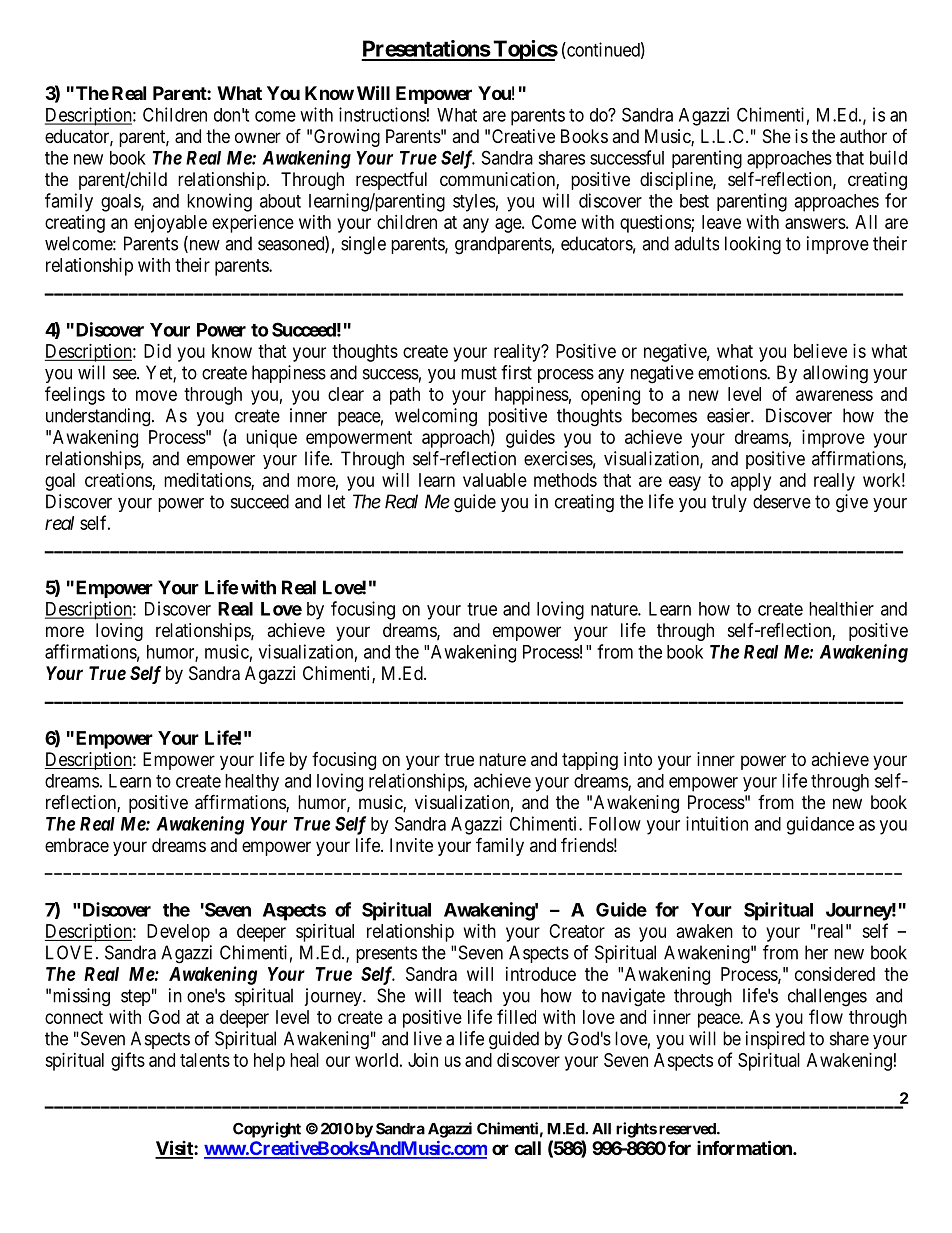  What do you see at coordinates (863, 136) in the document?
I see `author` at bounding box center [863, 136].
